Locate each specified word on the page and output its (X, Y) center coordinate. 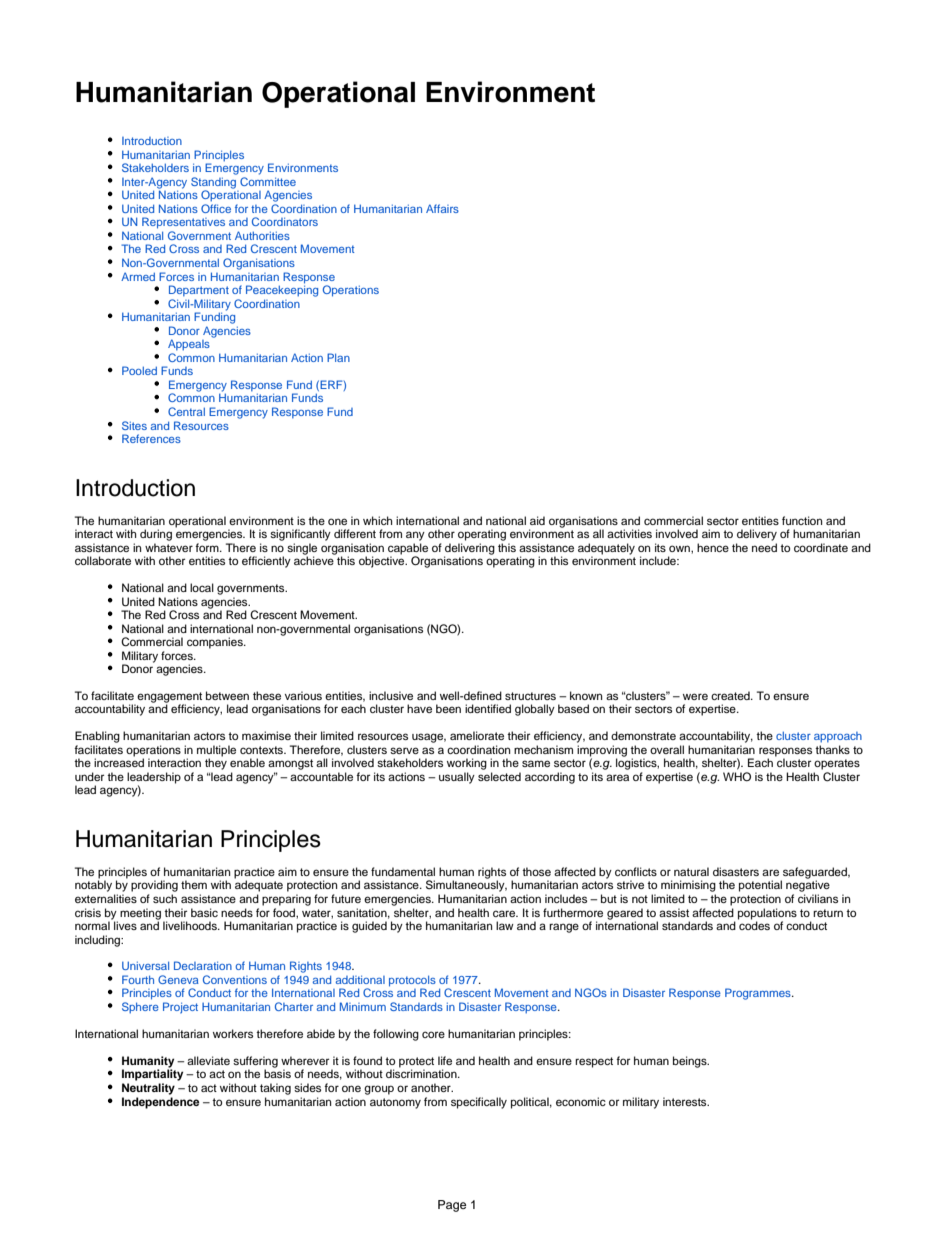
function (802, 520)
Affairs (442, 208)
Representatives (183, 223)
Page (452, 1206)
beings (691, 1062)
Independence (161, 1103)
